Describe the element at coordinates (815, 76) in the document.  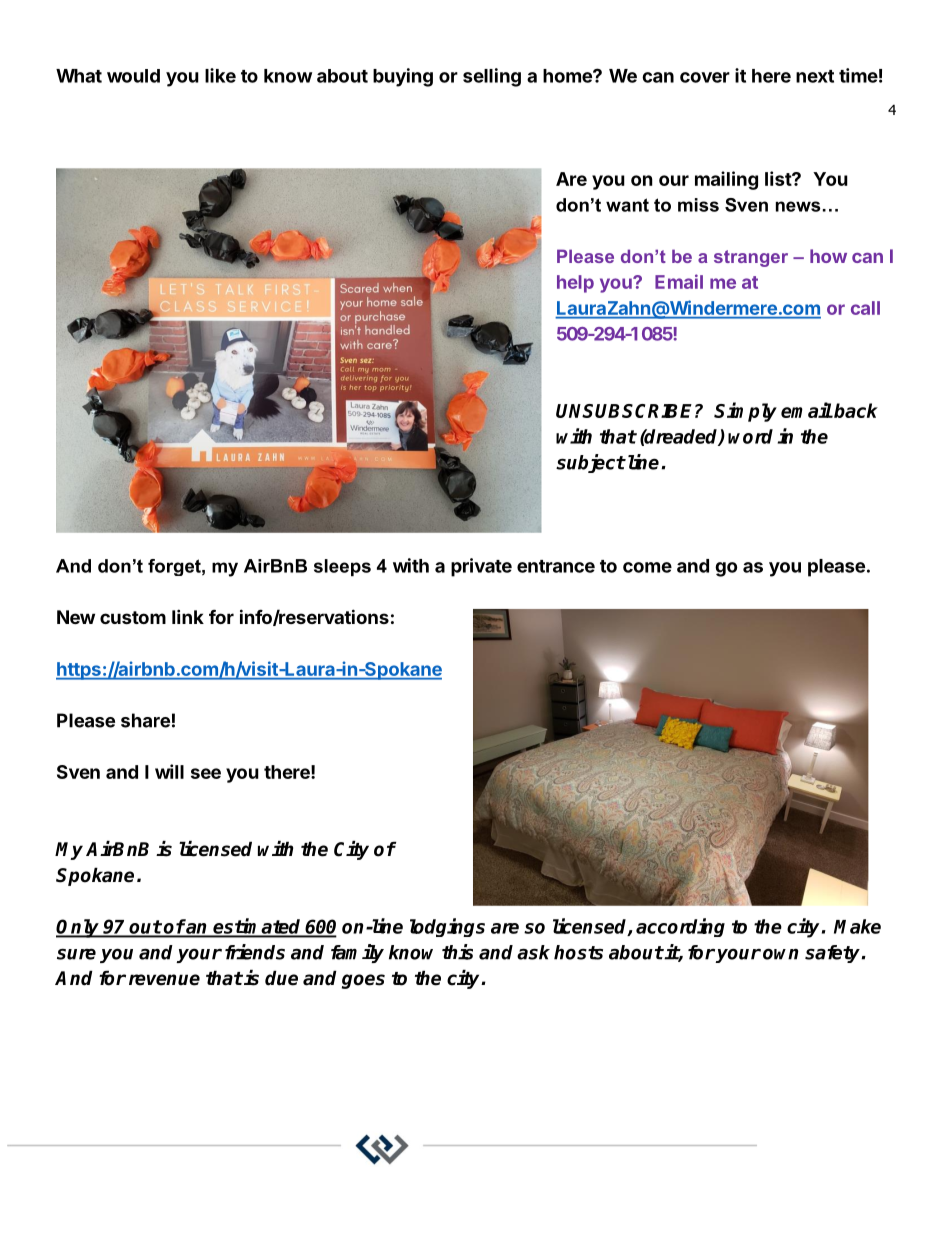
I see `next` at that location.
